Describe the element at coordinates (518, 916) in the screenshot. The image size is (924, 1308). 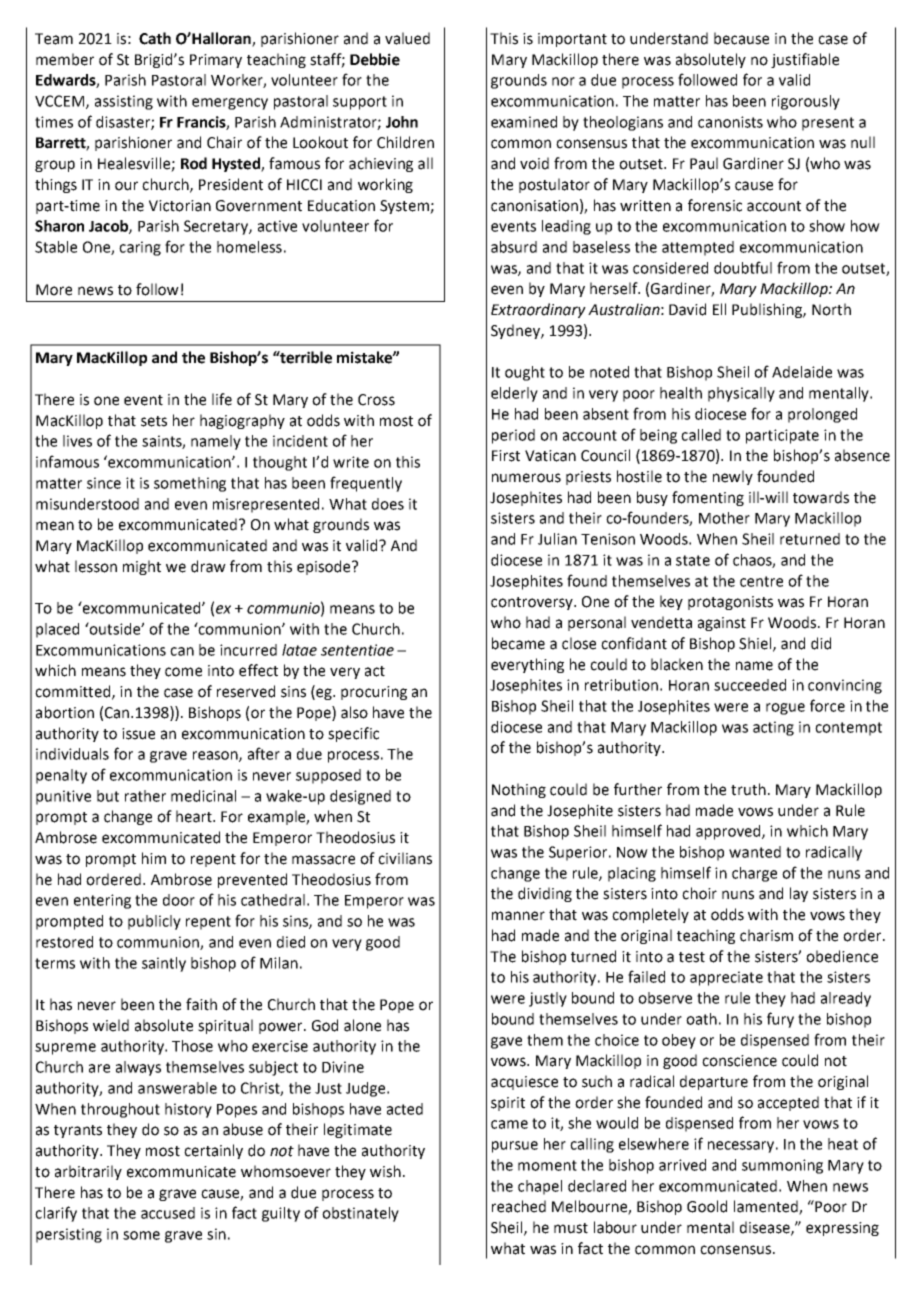
I see `manner` at that location.
